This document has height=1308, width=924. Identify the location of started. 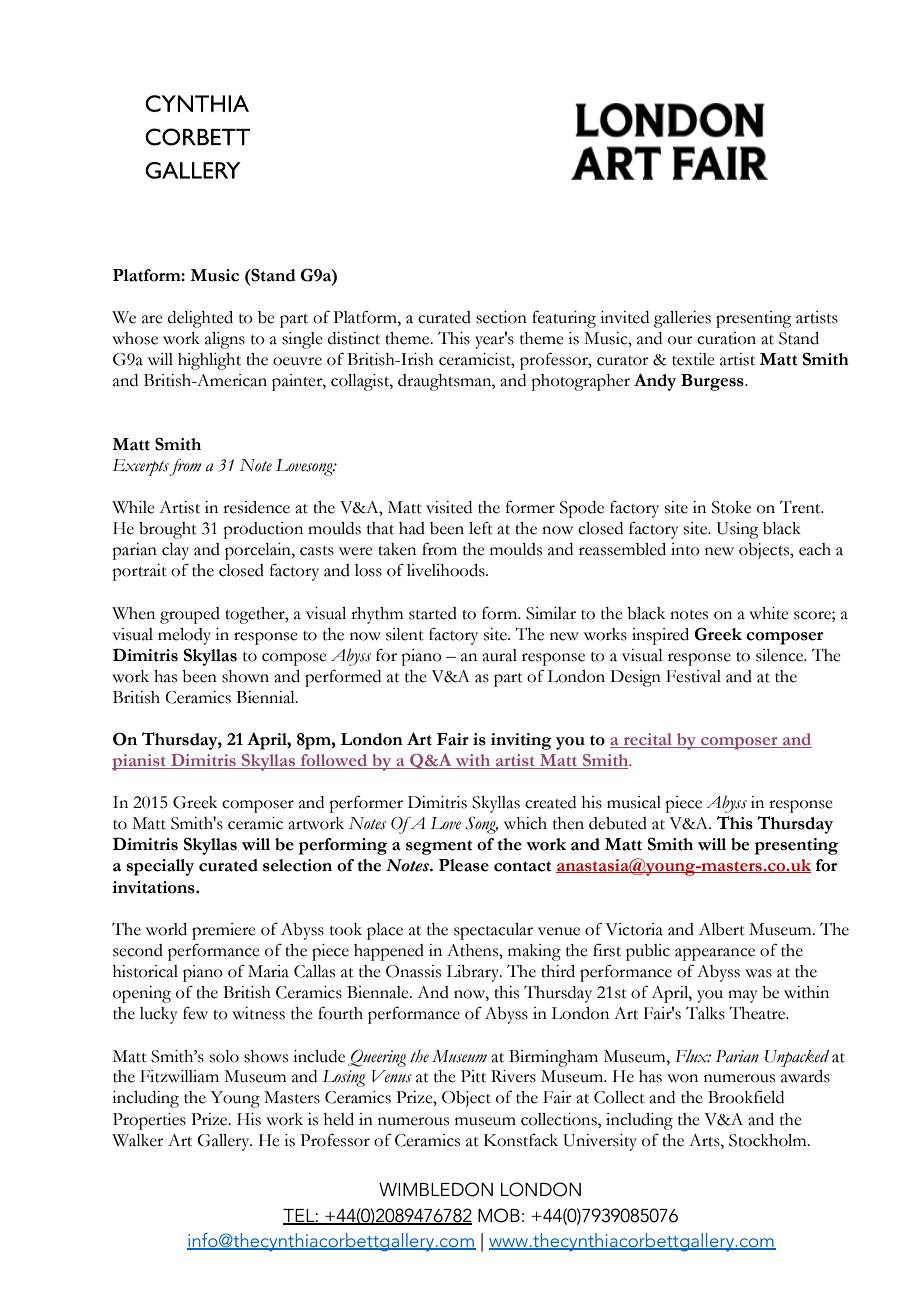
(433, 613).
